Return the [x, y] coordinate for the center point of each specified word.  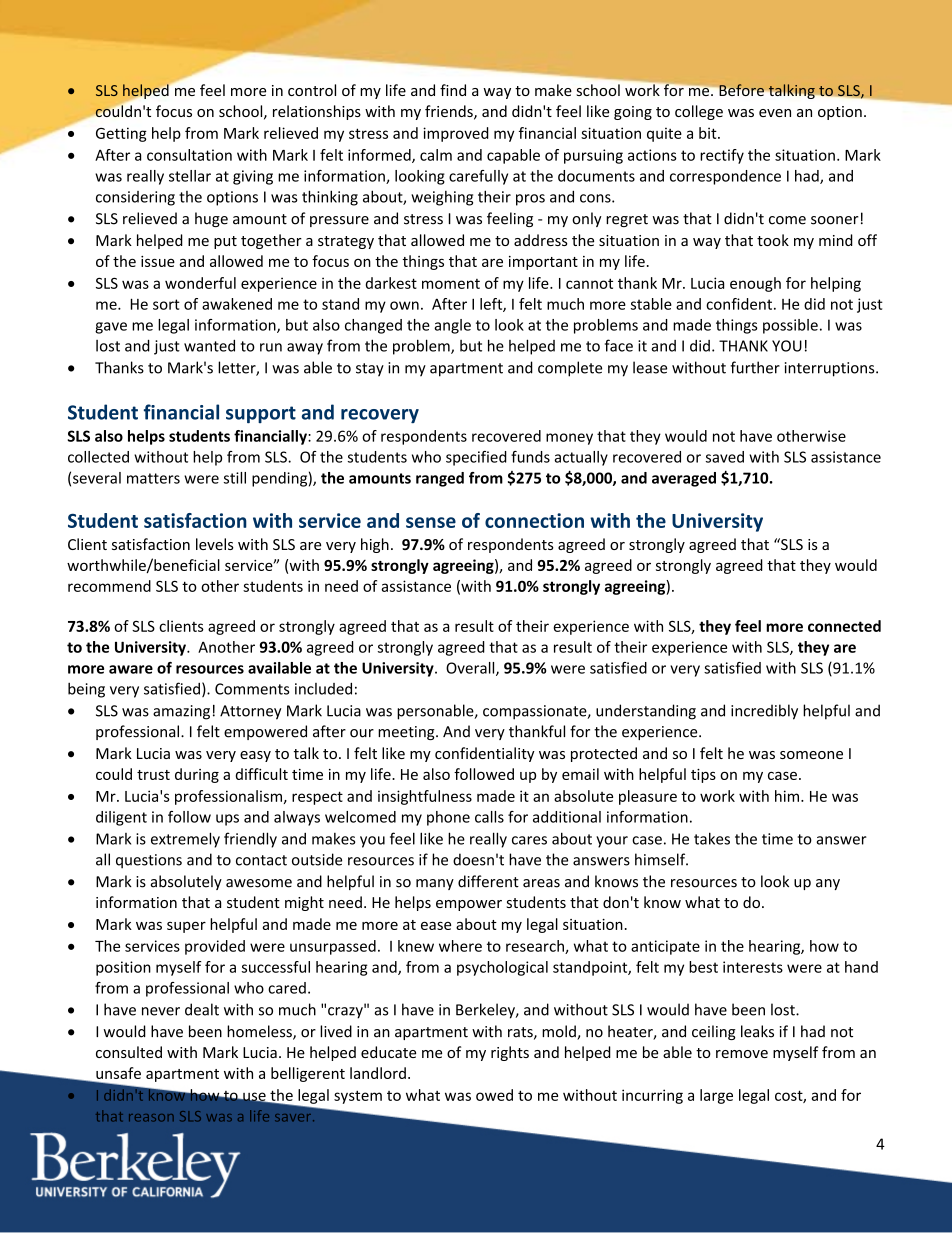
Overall [471, 669]
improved [456, 134]
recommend [109, 586]
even [775, 113]
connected [844, 626]
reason [151, 1118]
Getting [121, 134]
